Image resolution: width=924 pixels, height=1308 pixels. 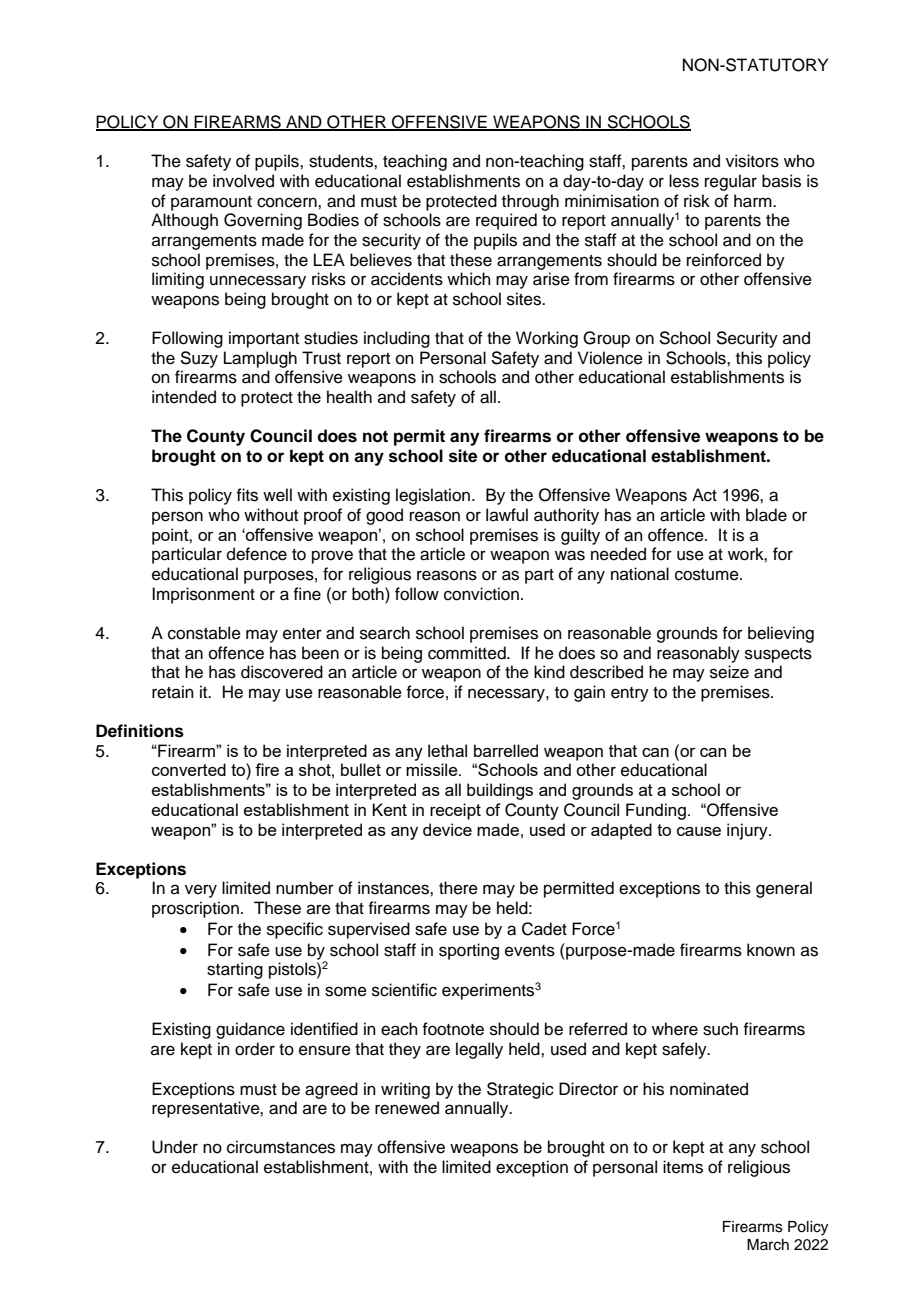 I want to click on less, so click(x=684, y=181).
